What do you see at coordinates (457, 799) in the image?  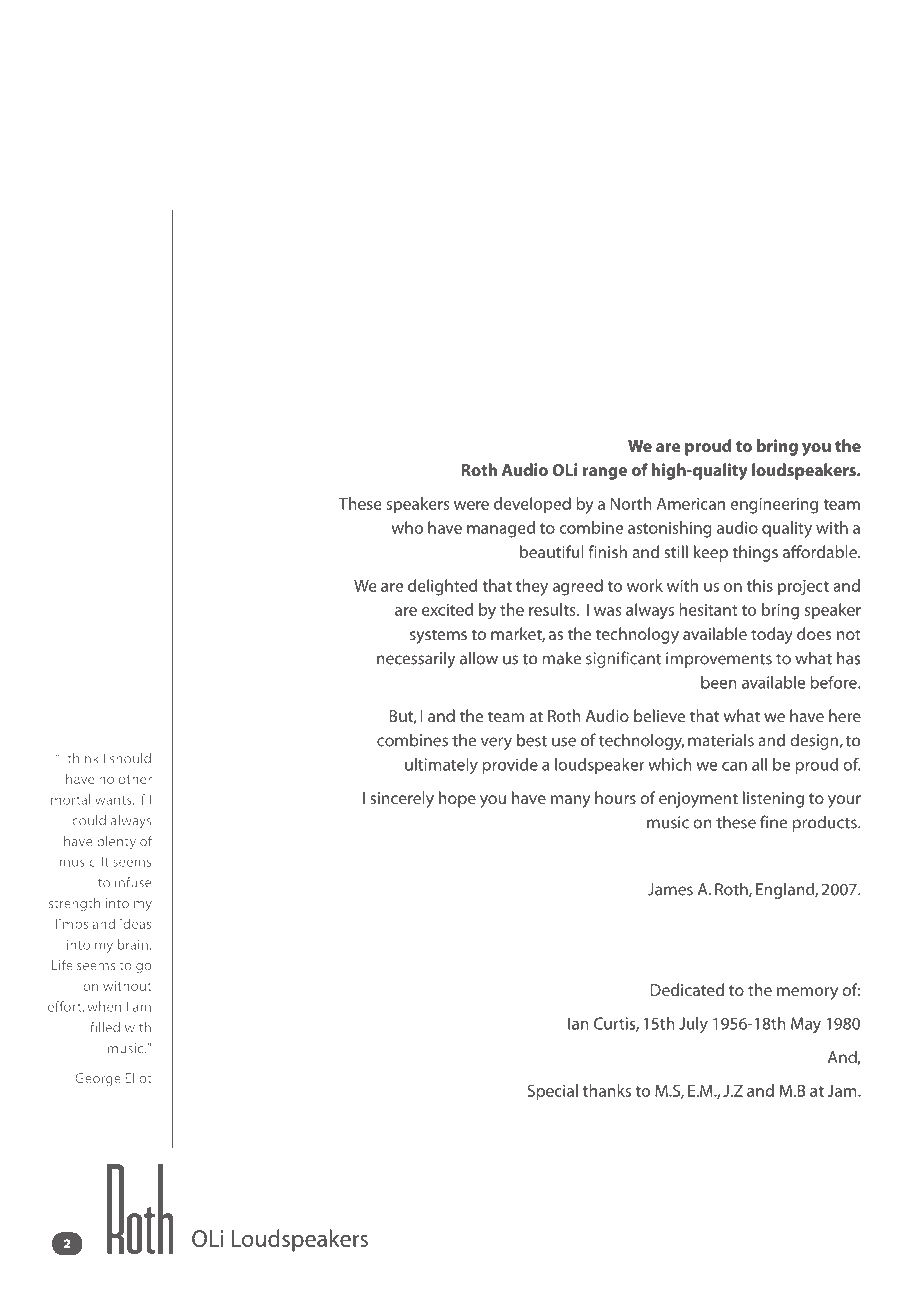 I see `hope` at bounding box center [457, 799].
